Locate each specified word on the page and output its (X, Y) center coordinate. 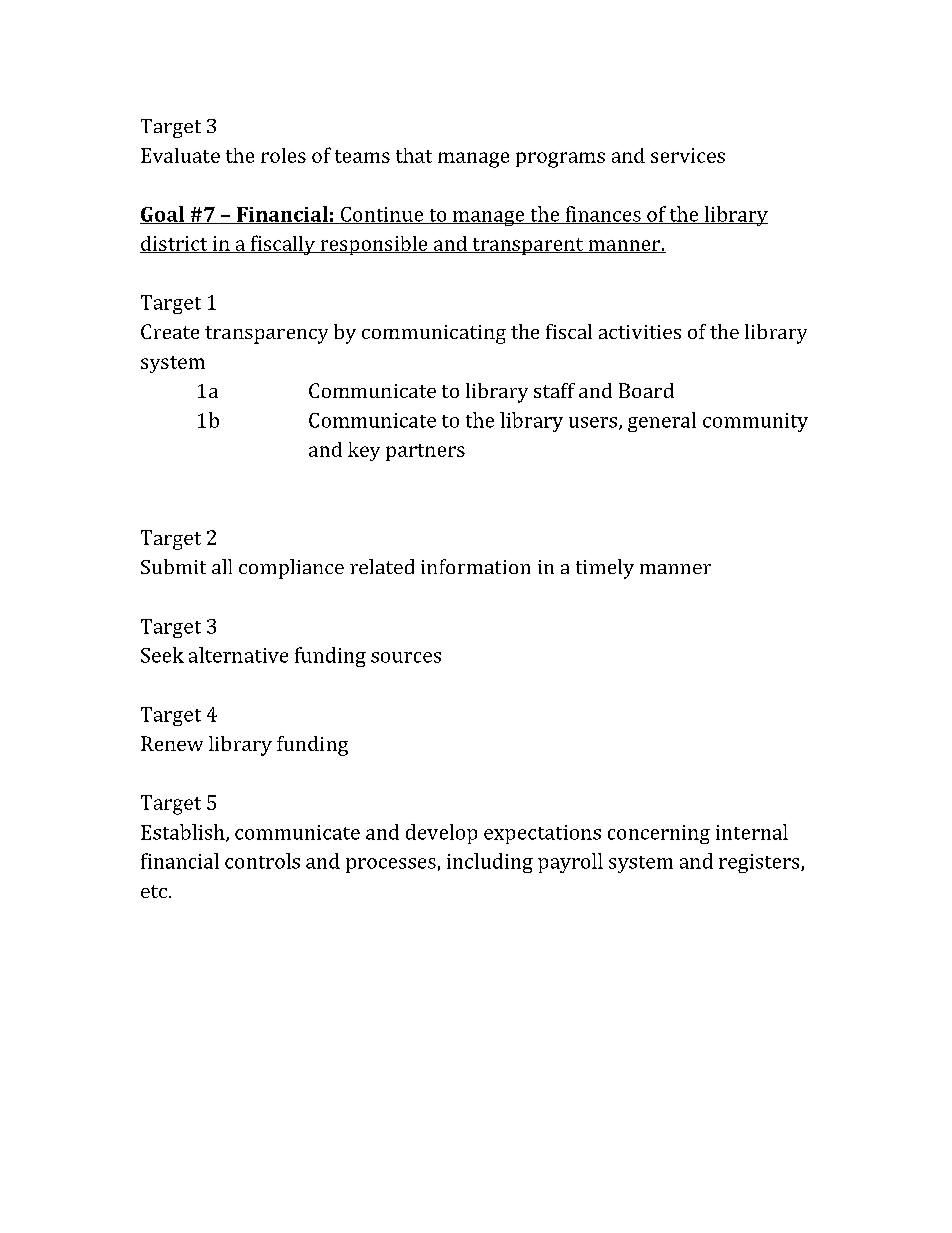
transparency (266, 335)
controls (262, 861)
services (688, 155)
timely (605, 569)
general (662, 422)
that (414, 155)
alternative (238, 655)
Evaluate (180, 155)
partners (425, 452)
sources (406, 657)
